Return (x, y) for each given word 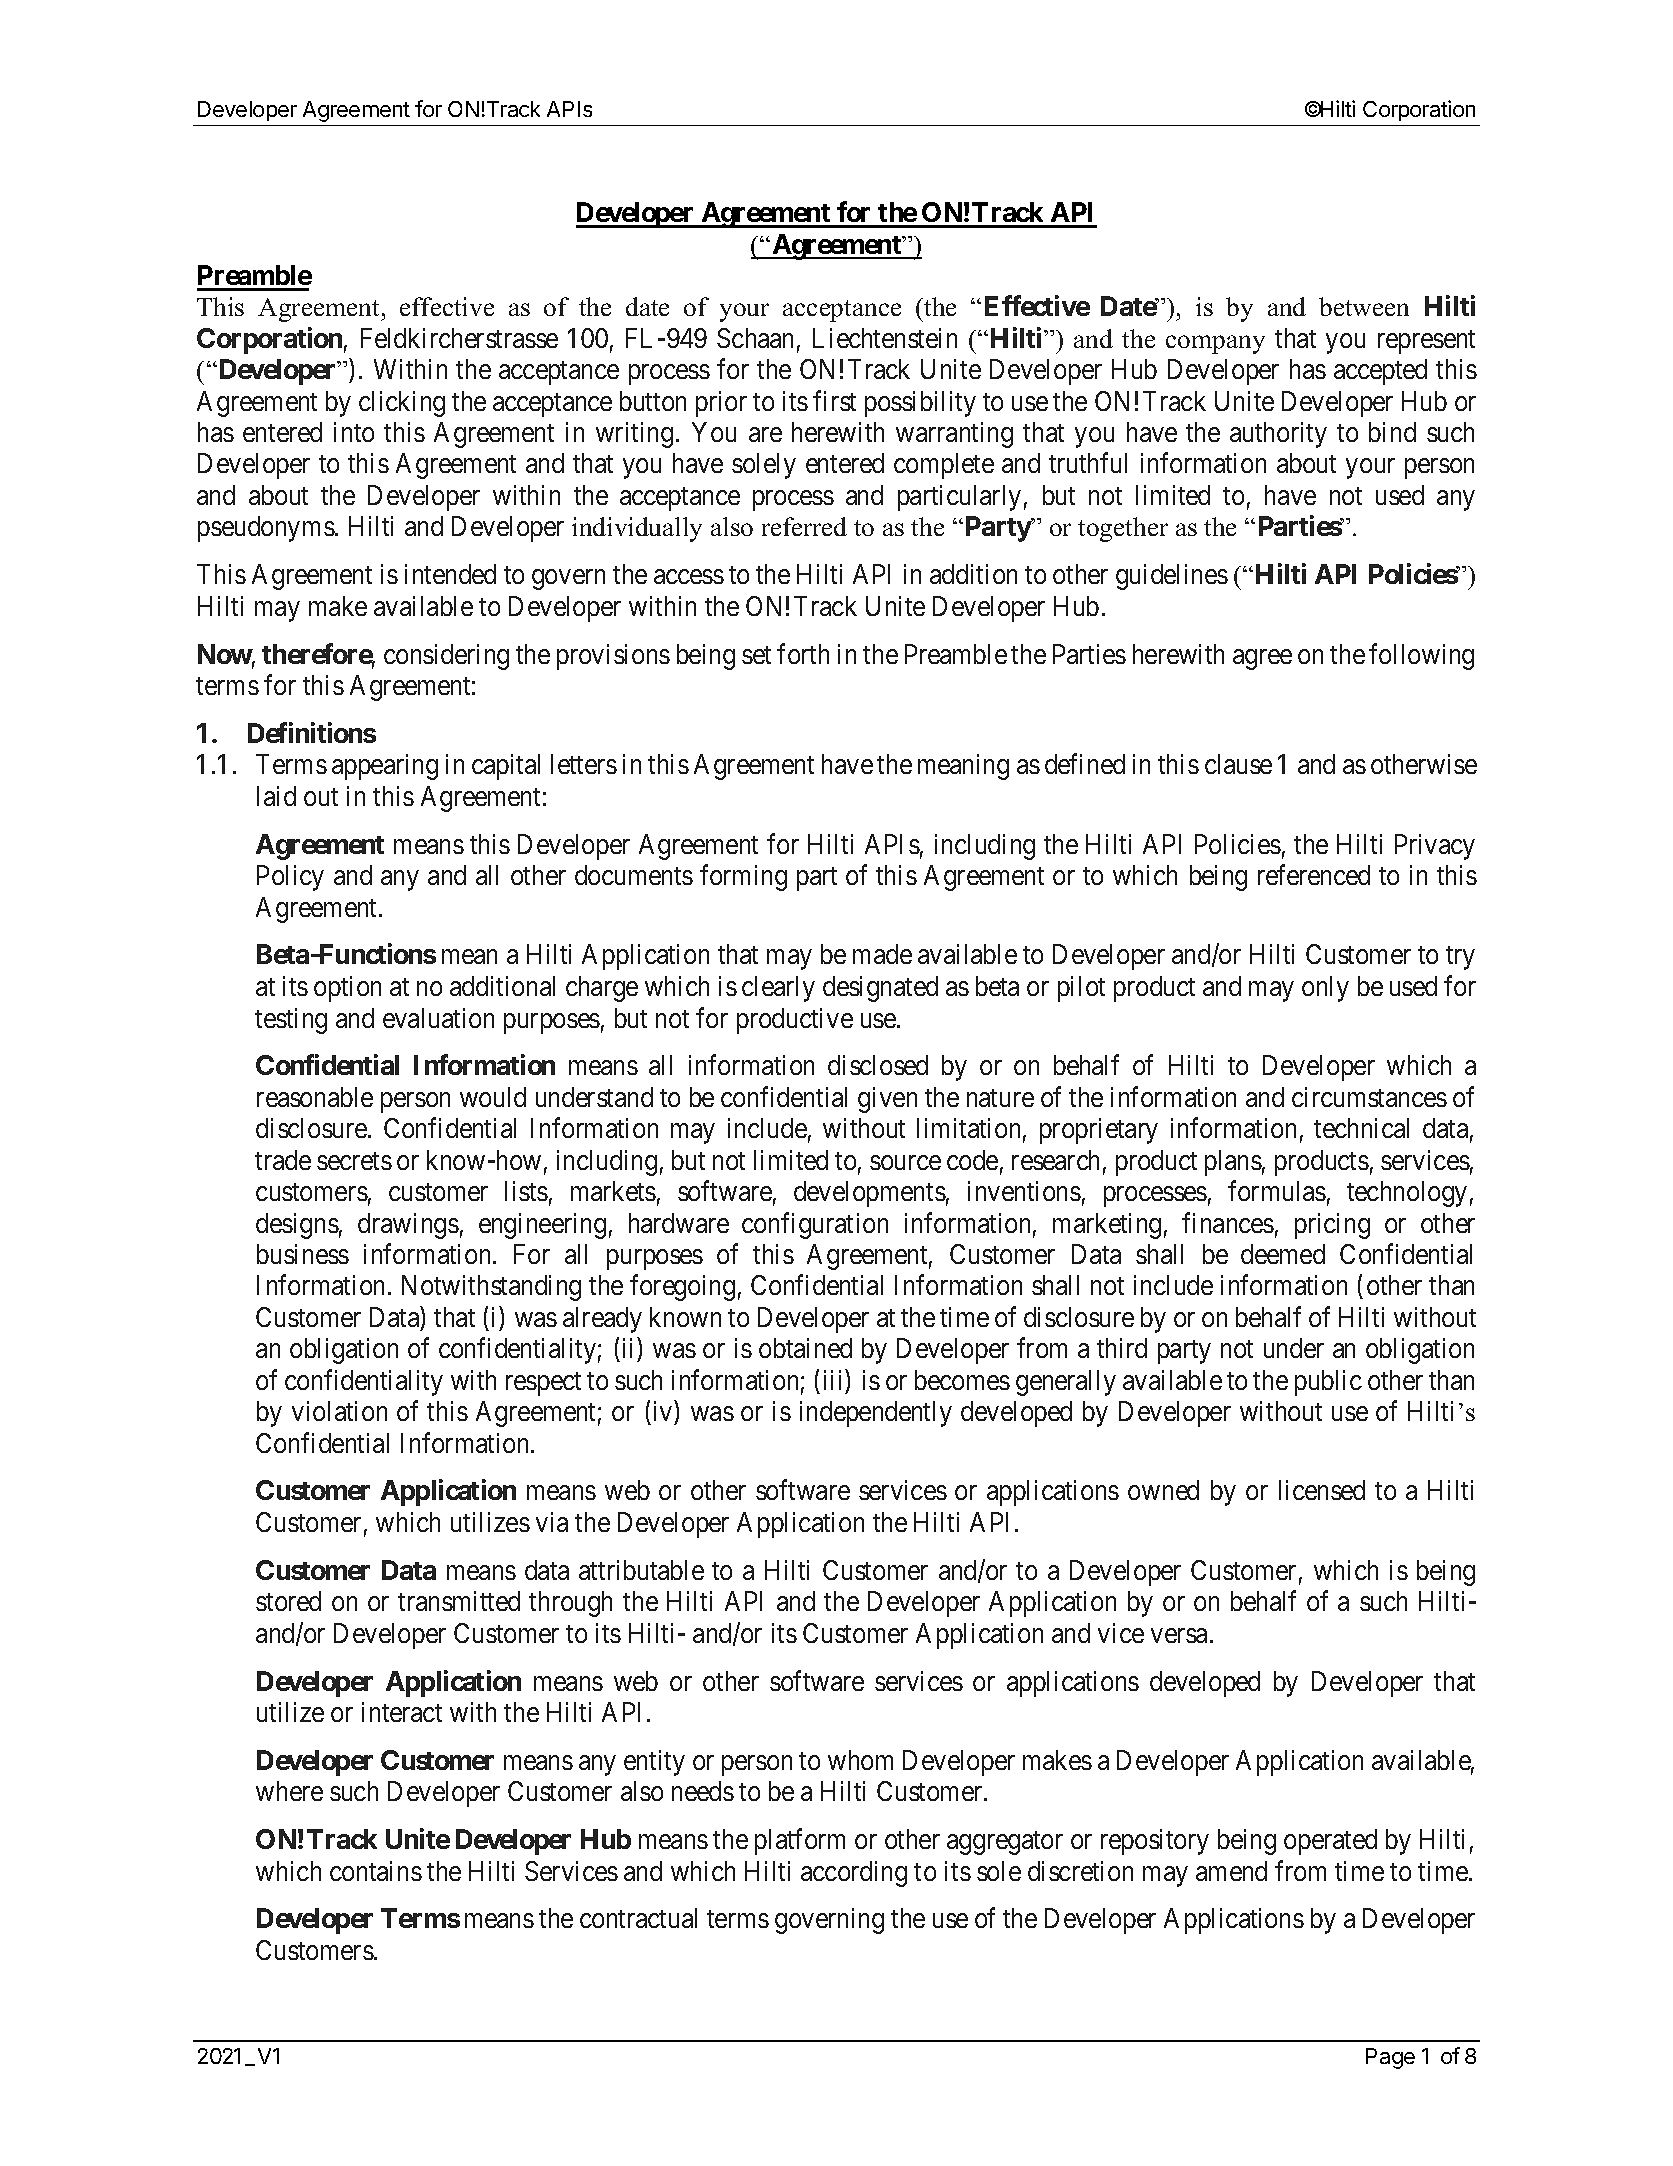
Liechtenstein (885, 338)
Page (1390, 2058)
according (854, 1874)
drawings (408, 1226)
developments (870, 1194)
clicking (402, 404)
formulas (1277, 1191)
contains (376, 1871)
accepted (1380, 372)
